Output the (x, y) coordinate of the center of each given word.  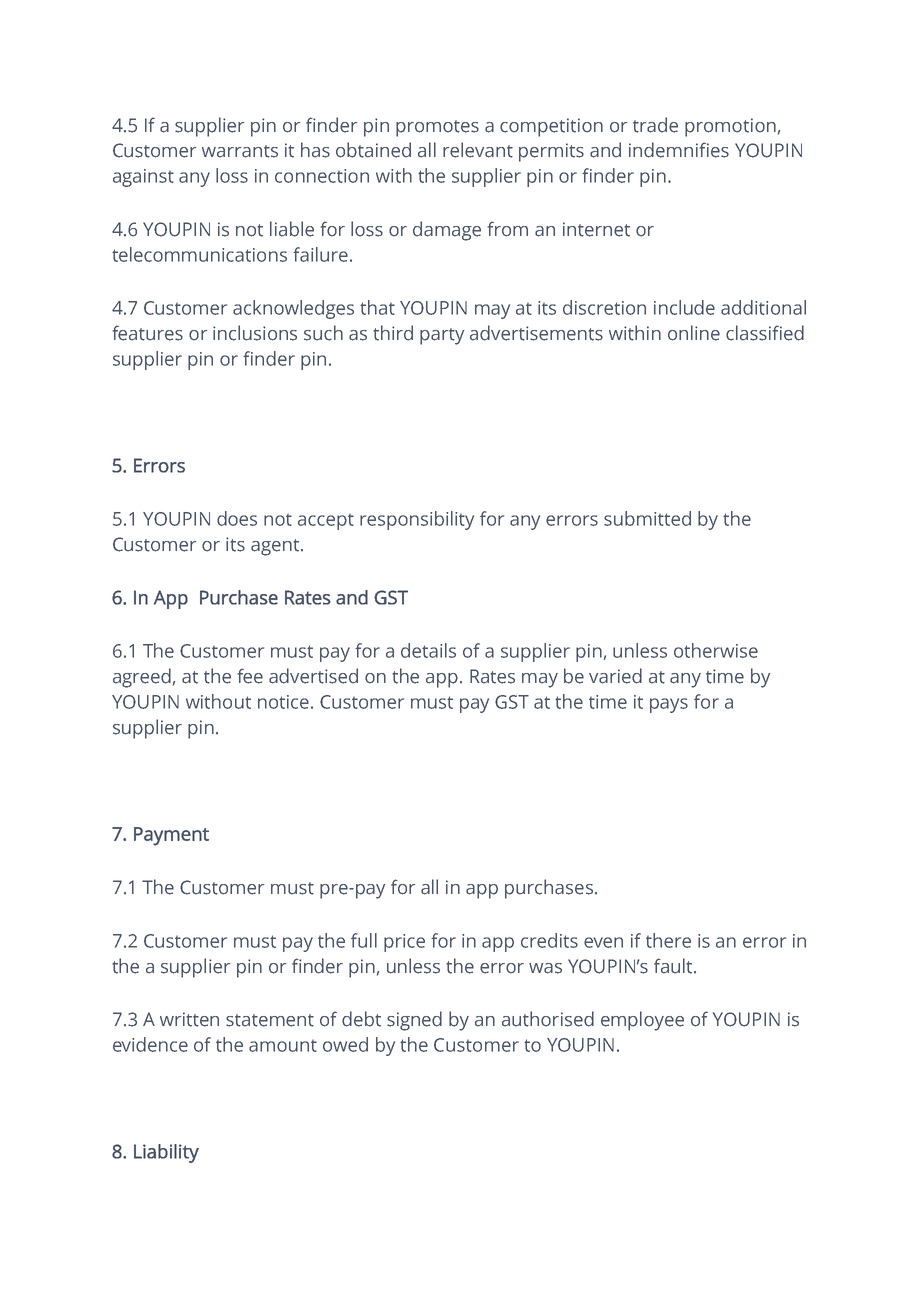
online (694, 333)
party (442, 336)
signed (414, 1021)
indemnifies (679, 150)
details (428, 650)
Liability (166, 1153)
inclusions (255, 333)
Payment (171, 836)
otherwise (716, 650)
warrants (240, 151)
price (404, 943)
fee (250, 676)
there (668, 940)
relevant (478, 150)
